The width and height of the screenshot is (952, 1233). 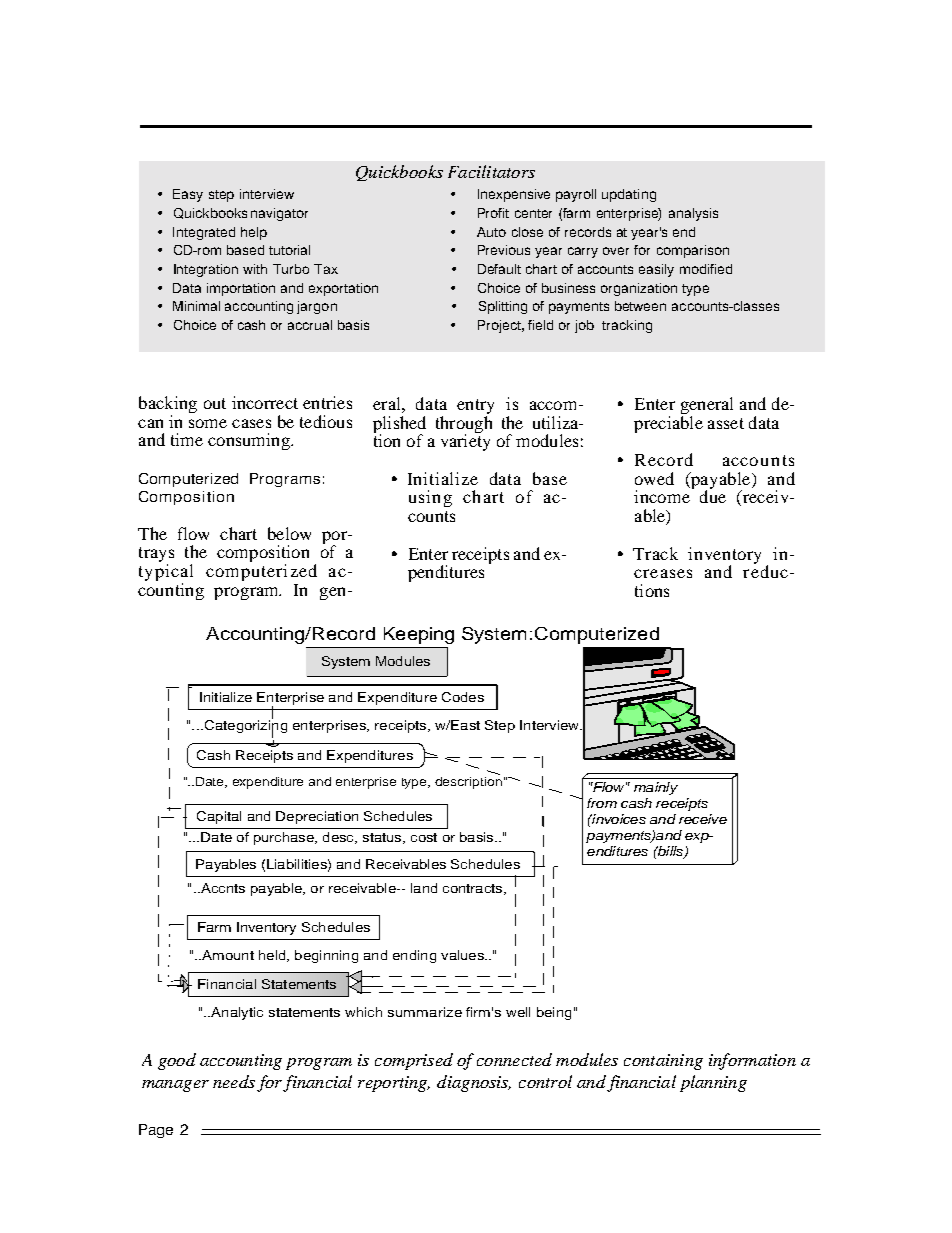 What do you see at coordinates (326, 269) in the screenshot?
I see `Tax` at bounding box center [326, 269].
